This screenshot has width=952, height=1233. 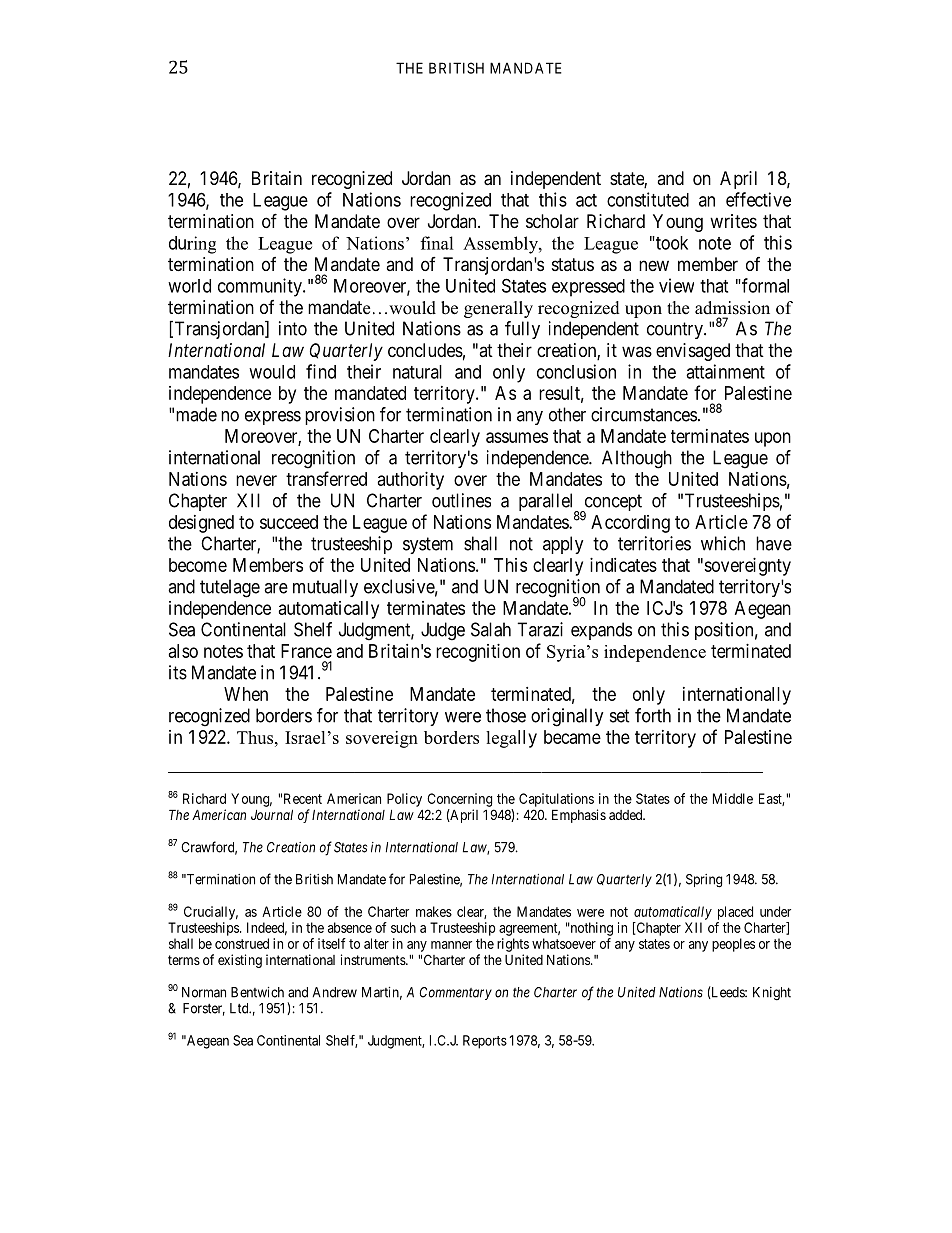 I want to click on during, so click(x=192, y=245).
